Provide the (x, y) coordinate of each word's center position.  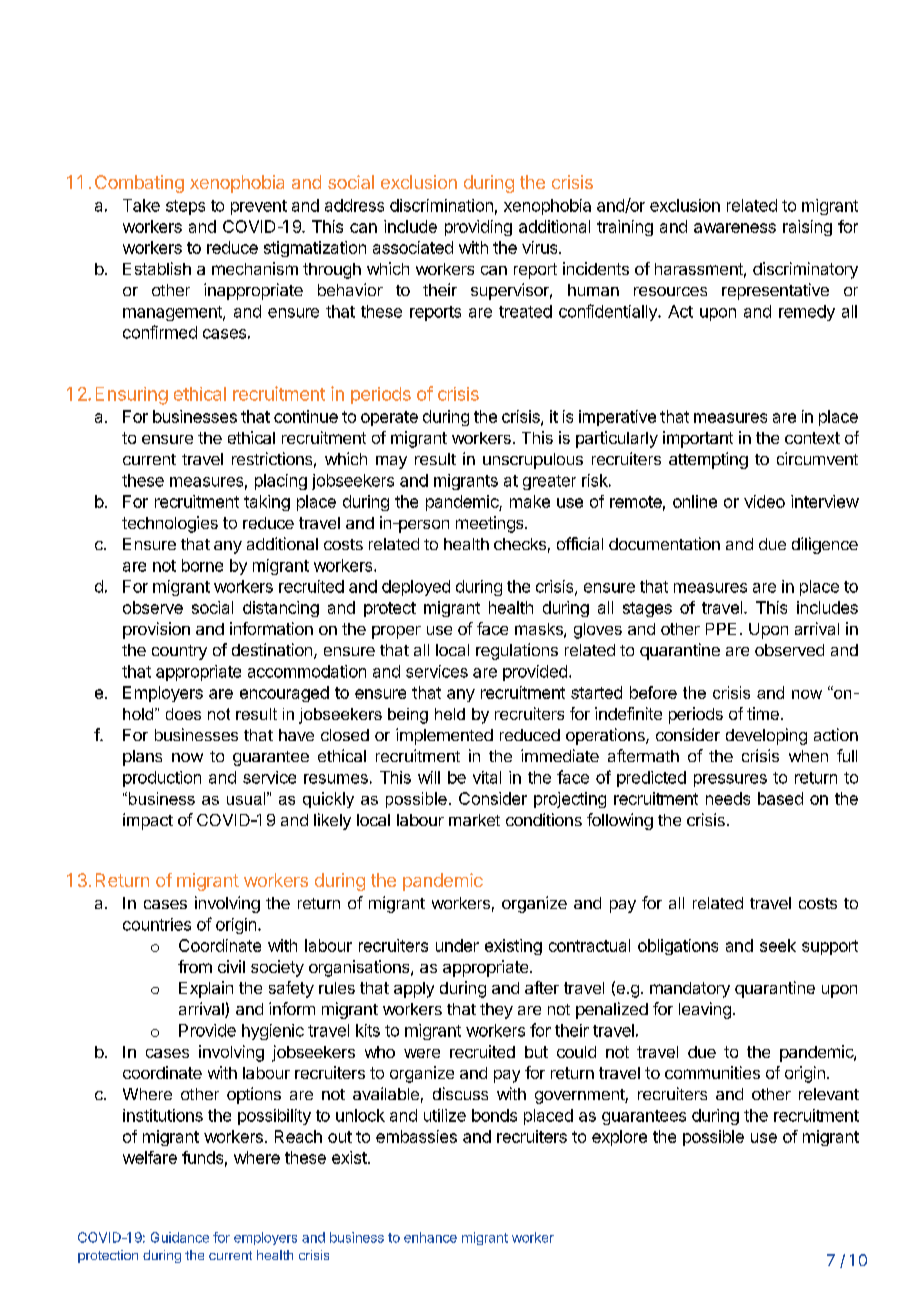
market (474, 820)
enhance (430, 1237)
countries (157, 924)
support (830, 947)
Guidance (180, 1237)
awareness (735, 228)
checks (520, 544)
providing (478, 228)
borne (202, 565)
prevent (259, 207)
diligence (825, 545)
